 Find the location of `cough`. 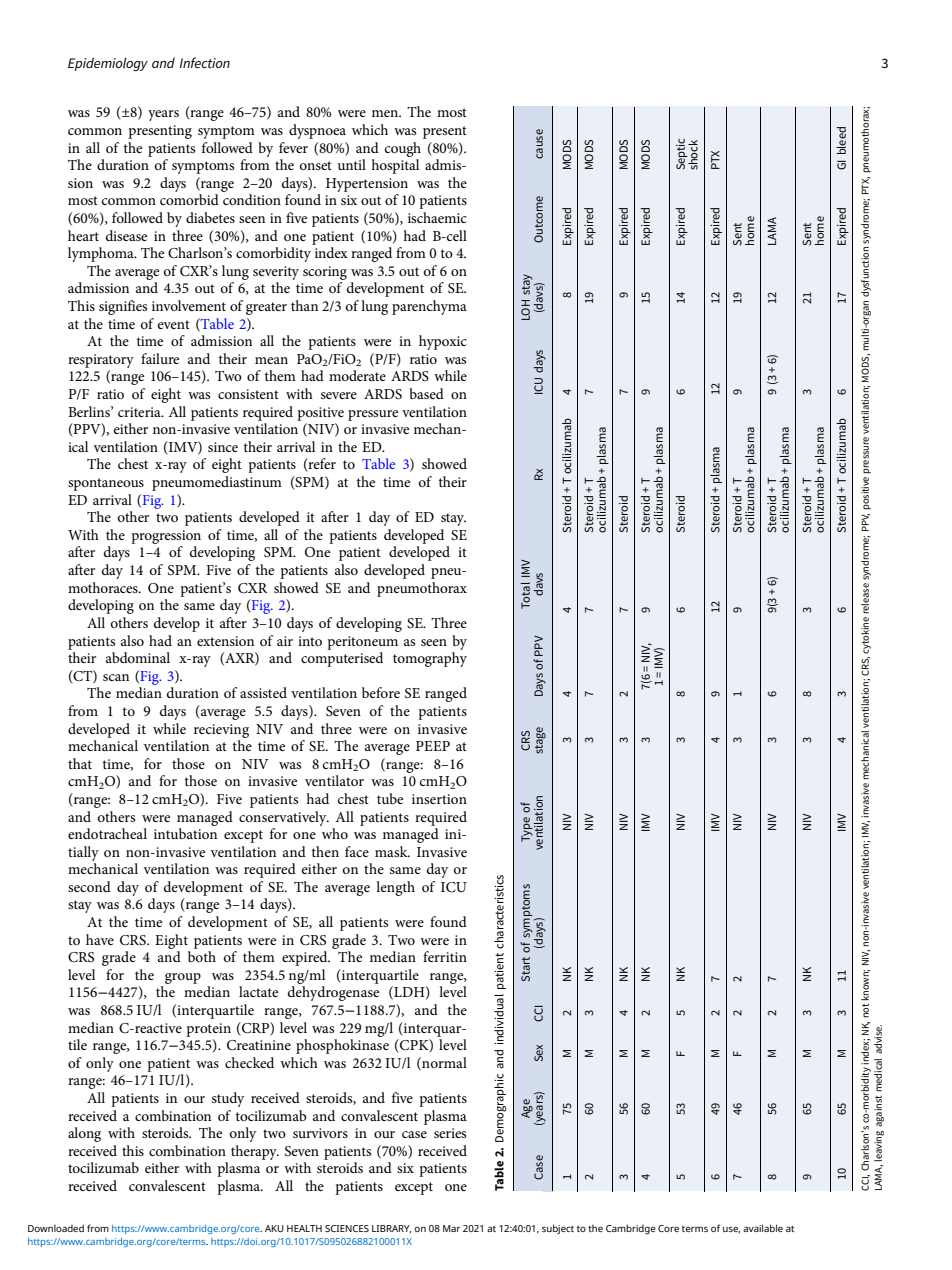

cough is located at coordinates (403, 149).
